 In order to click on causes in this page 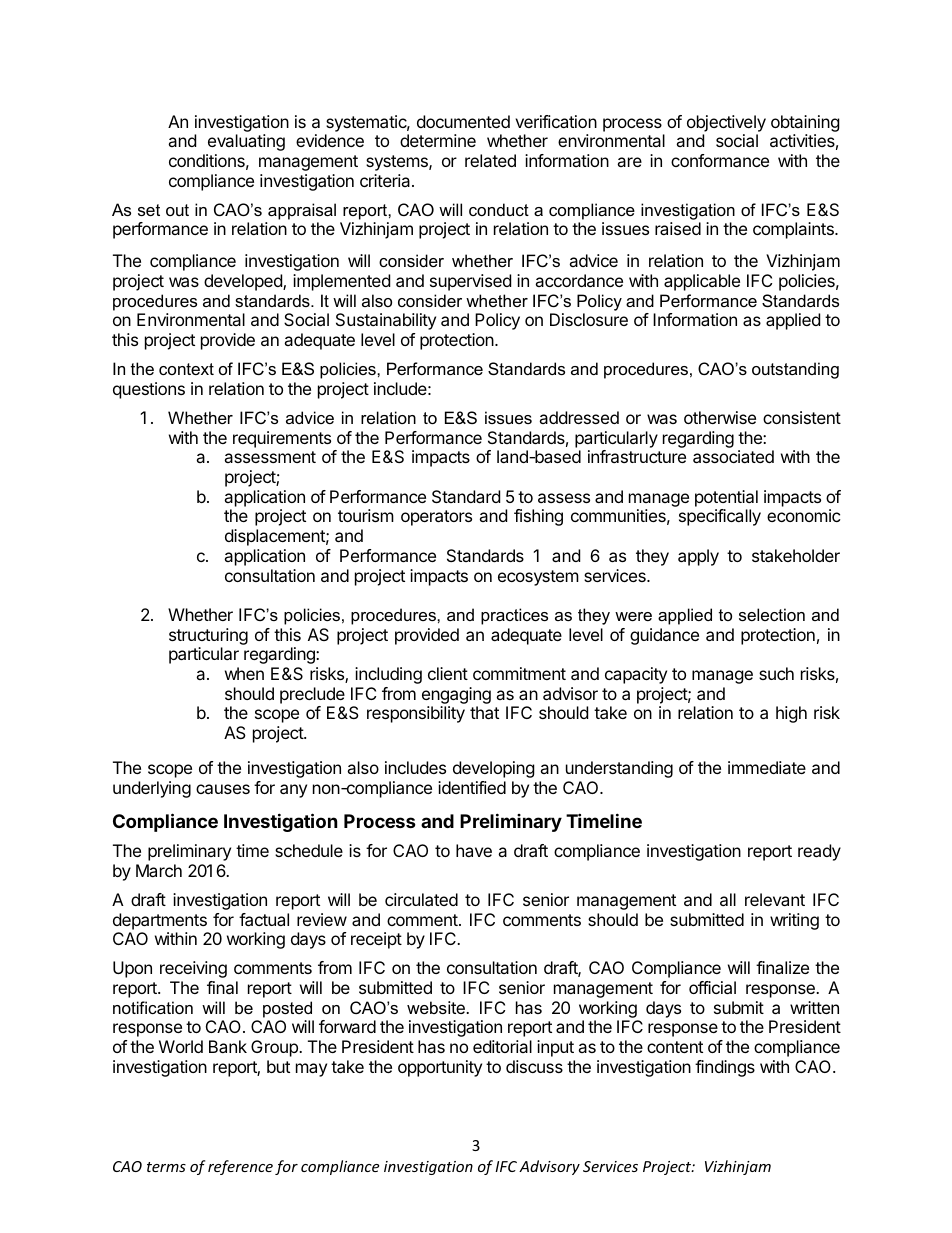, I will do `click(223, 789)`.
